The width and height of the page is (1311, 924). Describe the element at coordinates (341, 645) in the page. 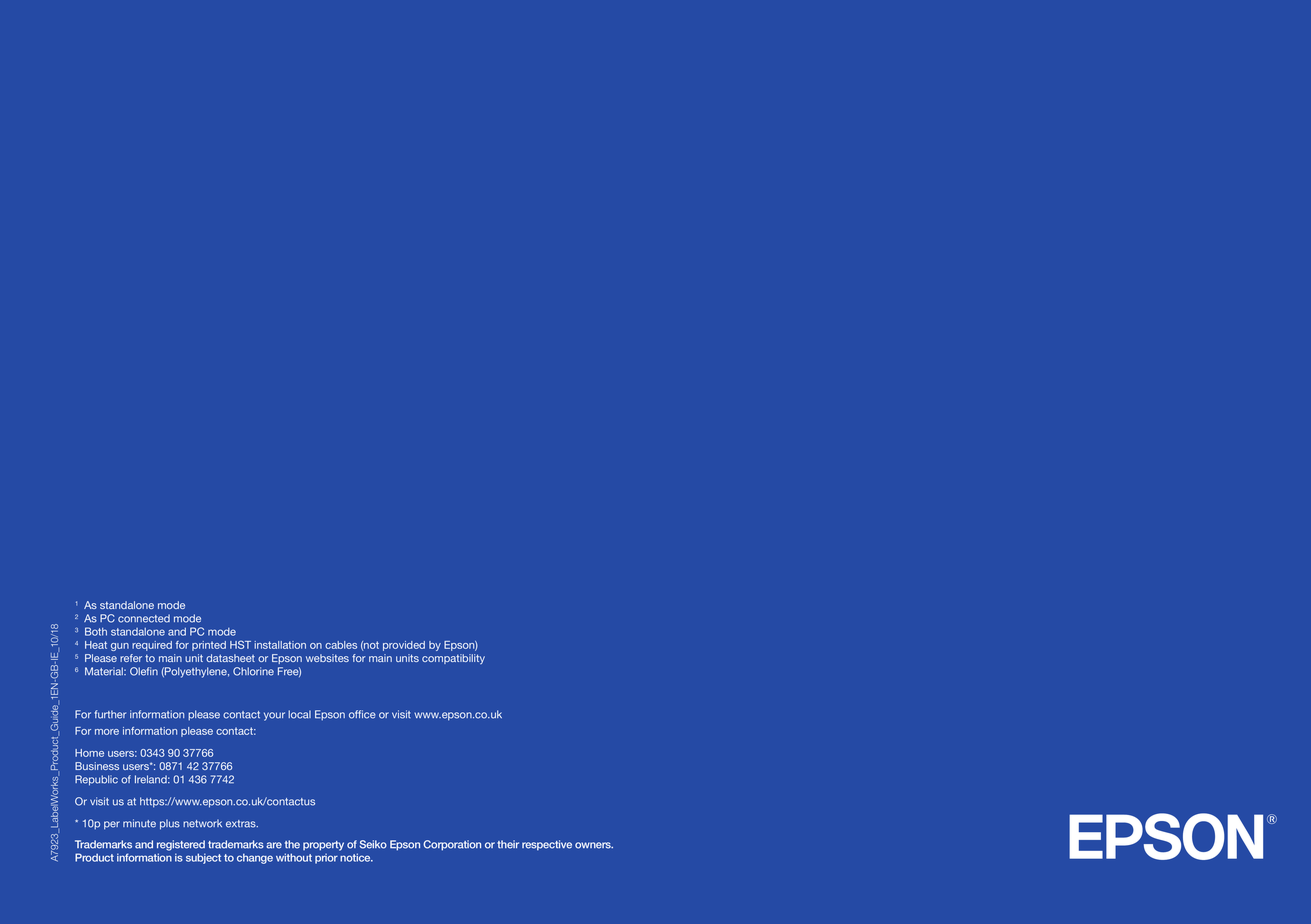

I see `cables` at that location.
